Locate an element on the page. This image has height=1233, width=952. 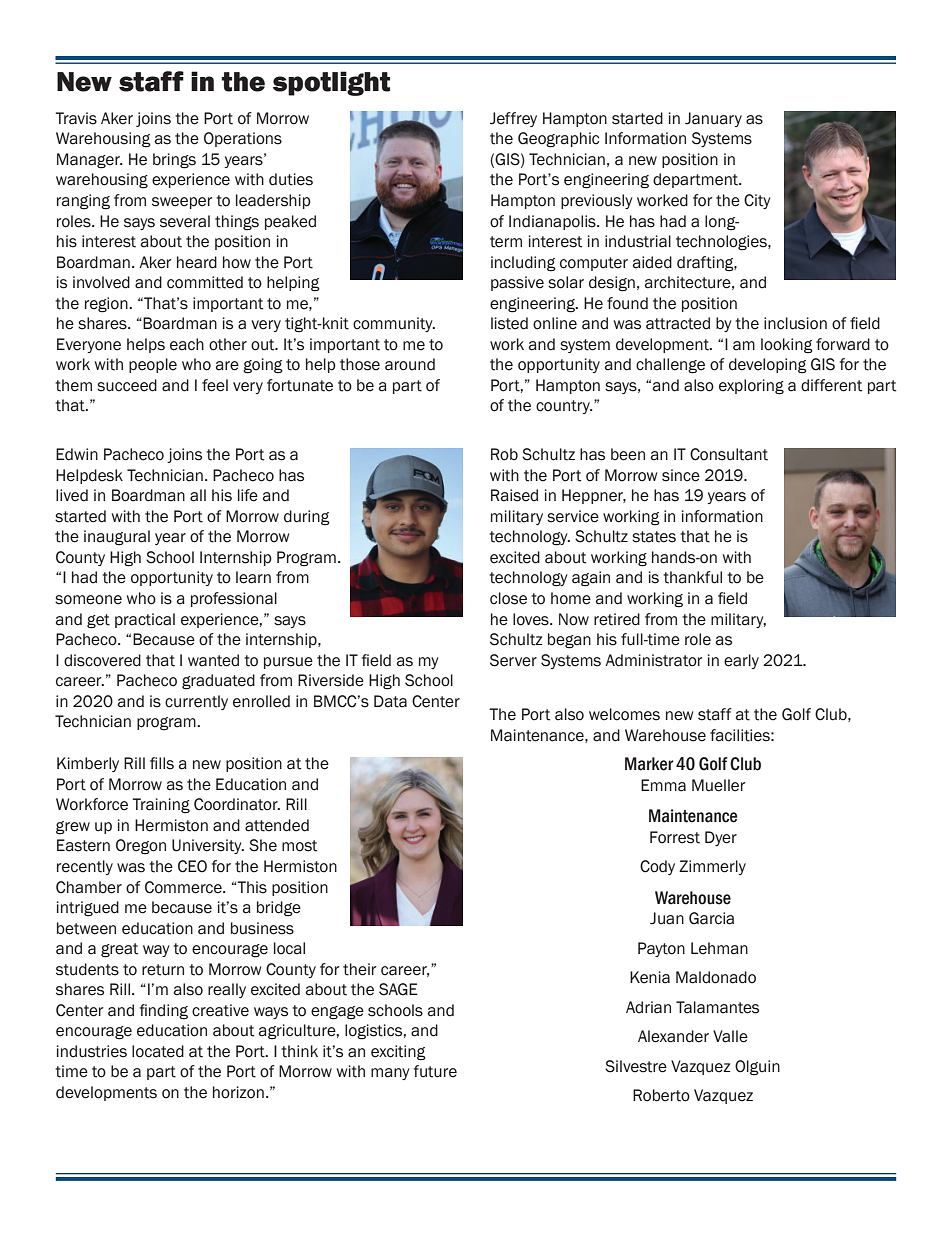
around is located at coordinates (410, 364).
